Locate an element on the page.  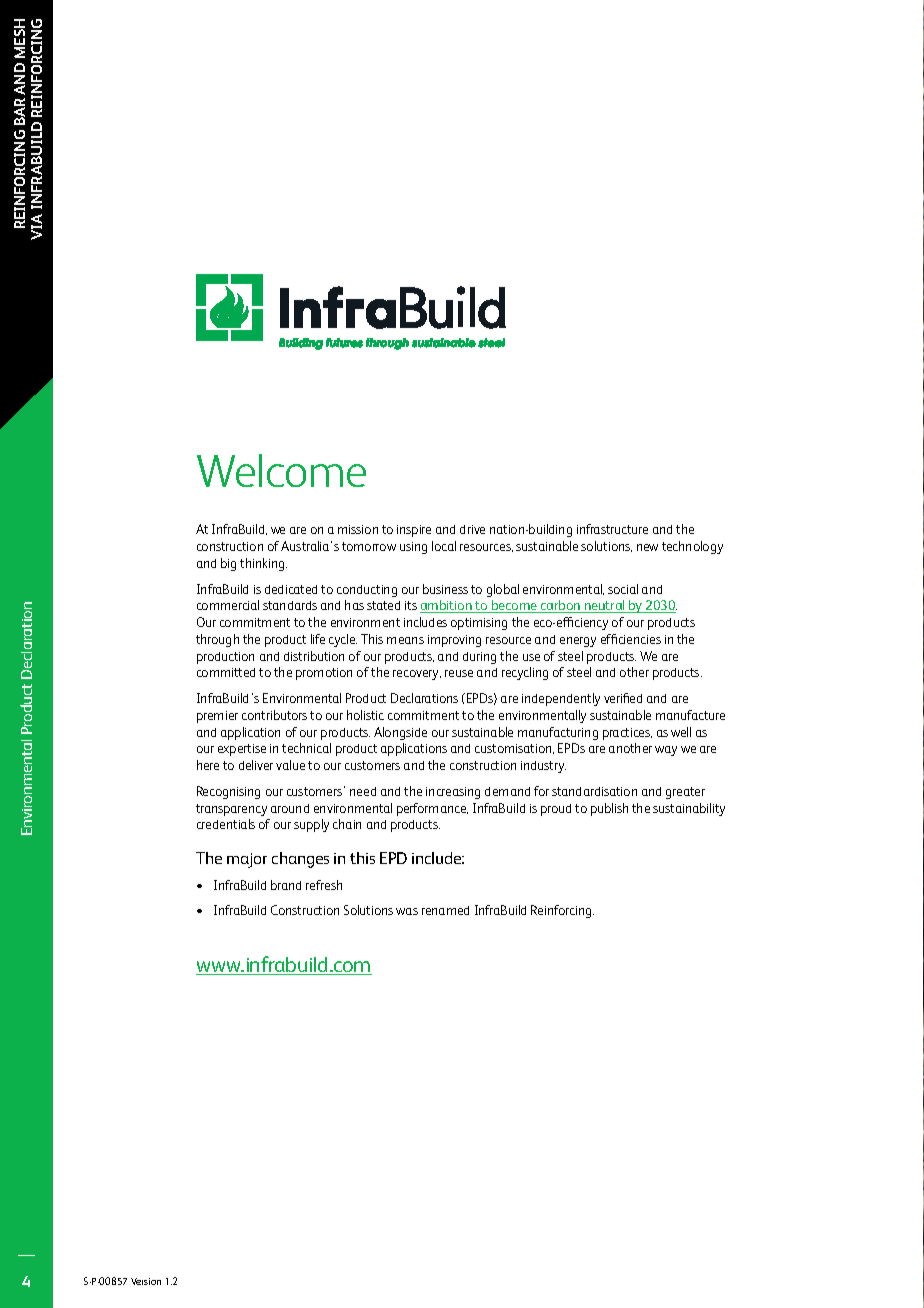
was is located at coordinates (407, 911).
